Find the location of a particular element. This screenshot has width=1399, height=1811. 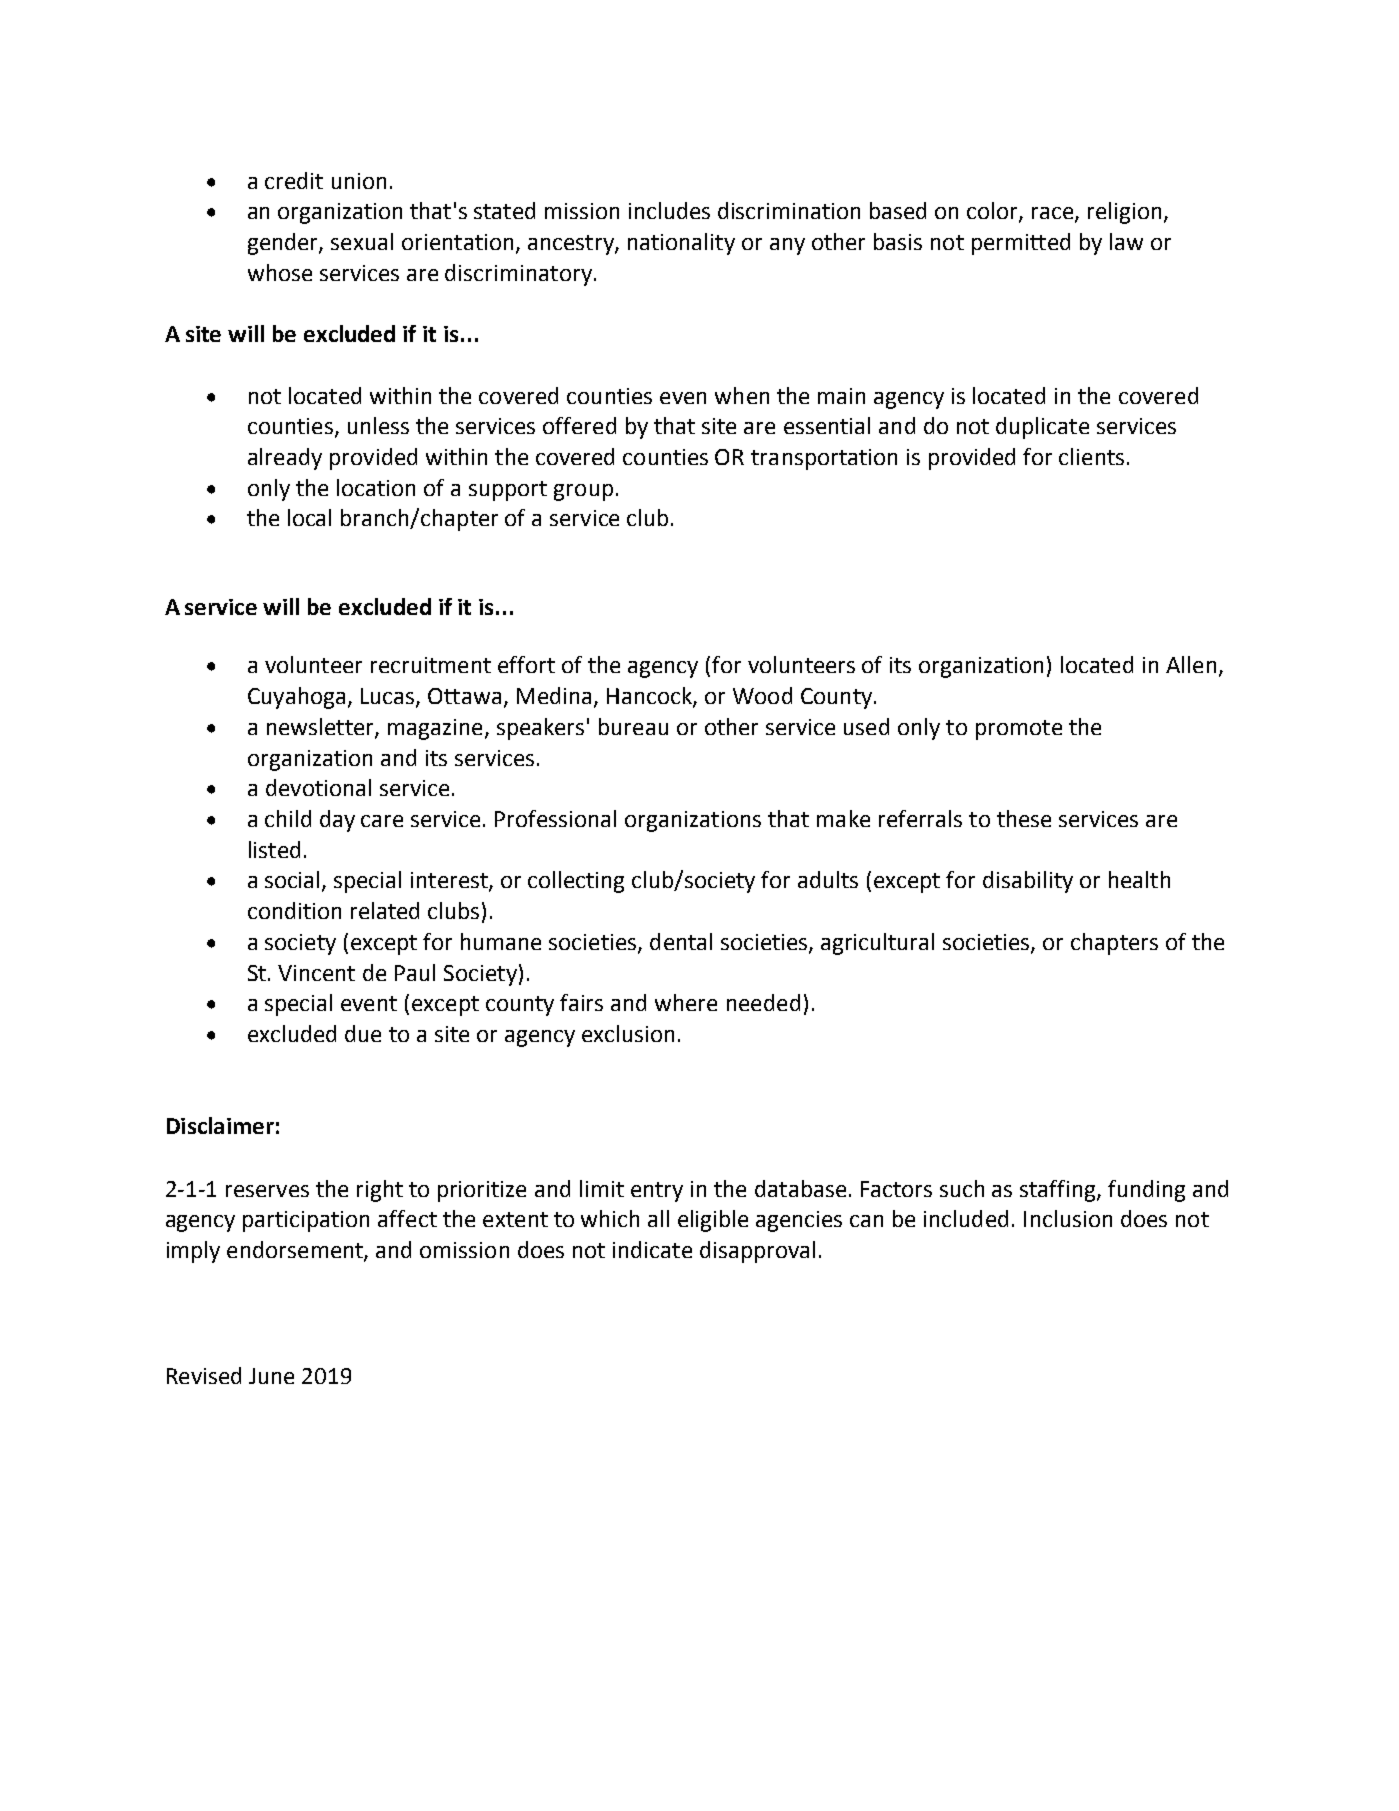

Hancock is located at coordinates (650, 697).
